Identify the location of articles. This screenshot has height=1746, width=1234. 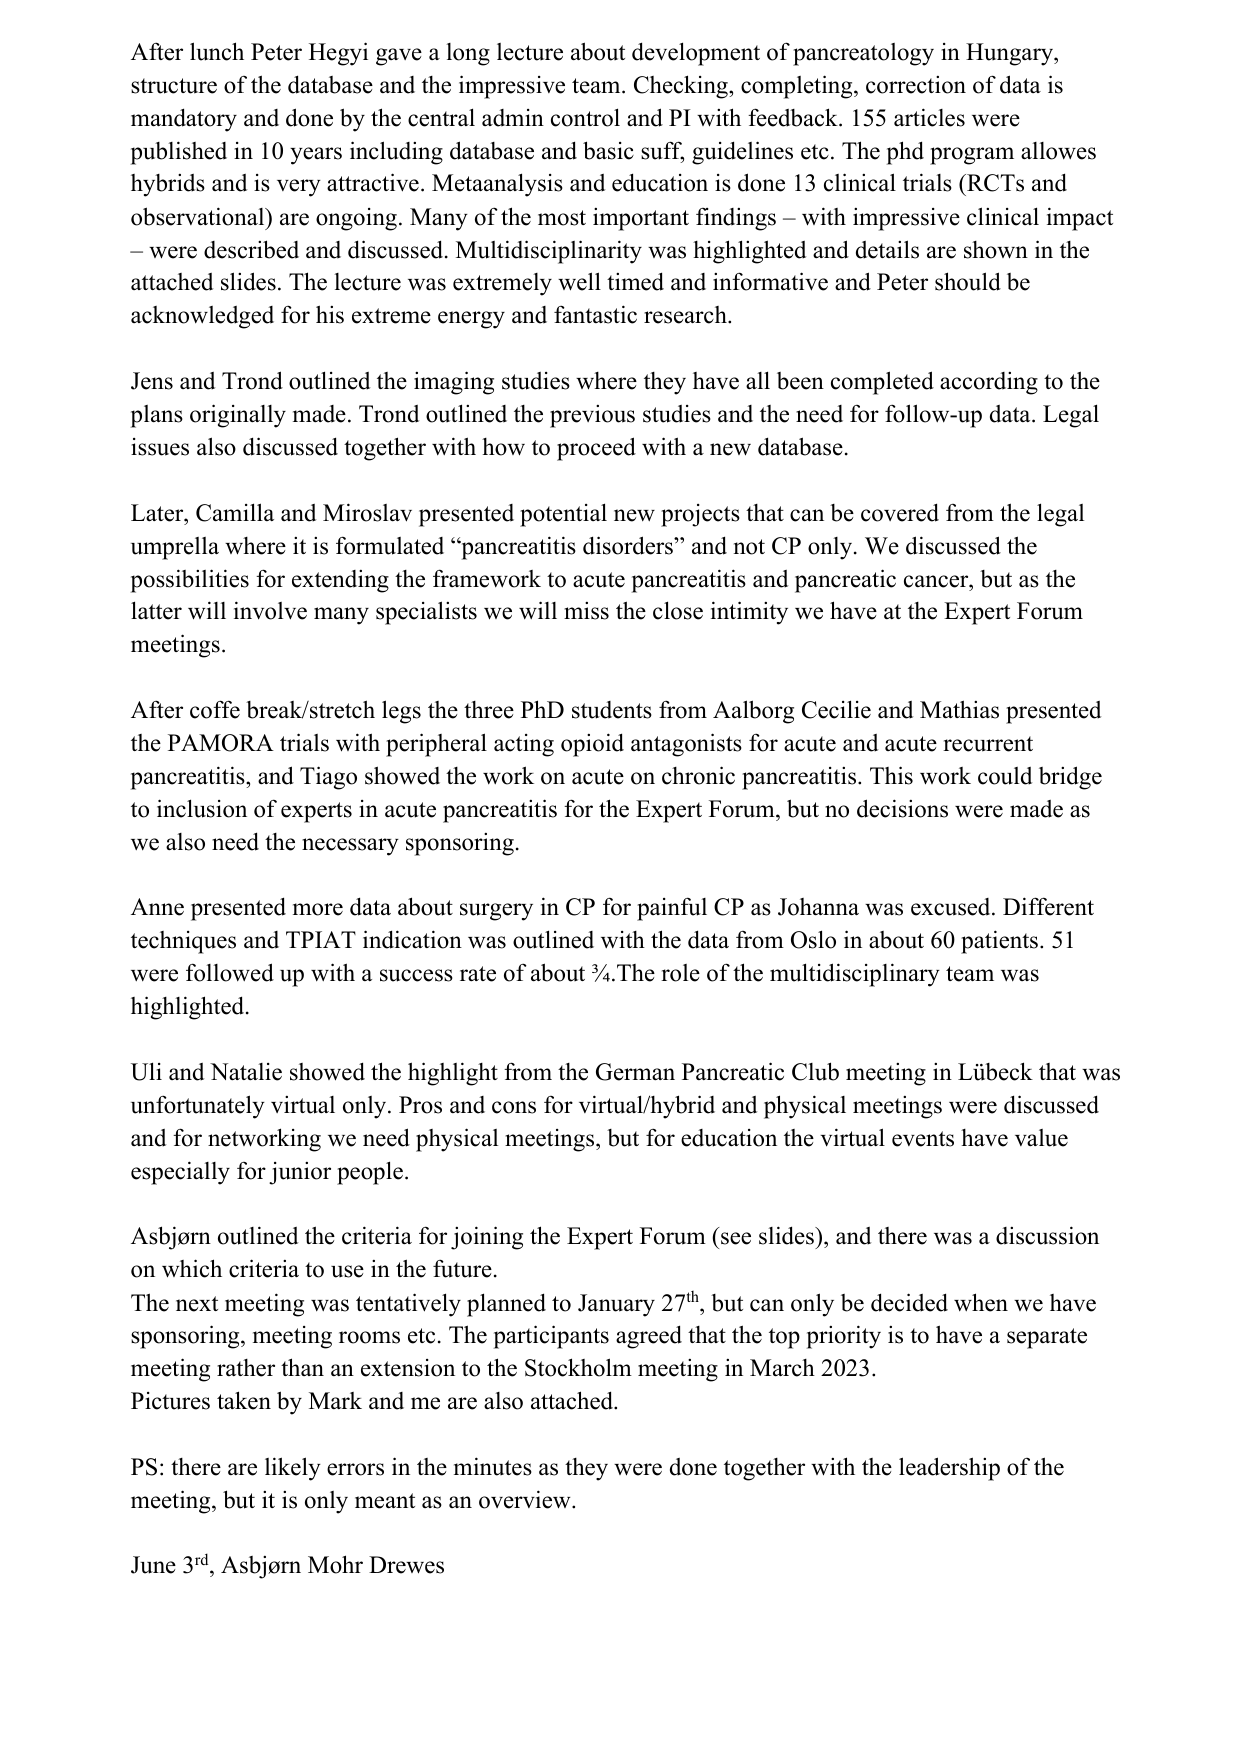
(929, 117).
